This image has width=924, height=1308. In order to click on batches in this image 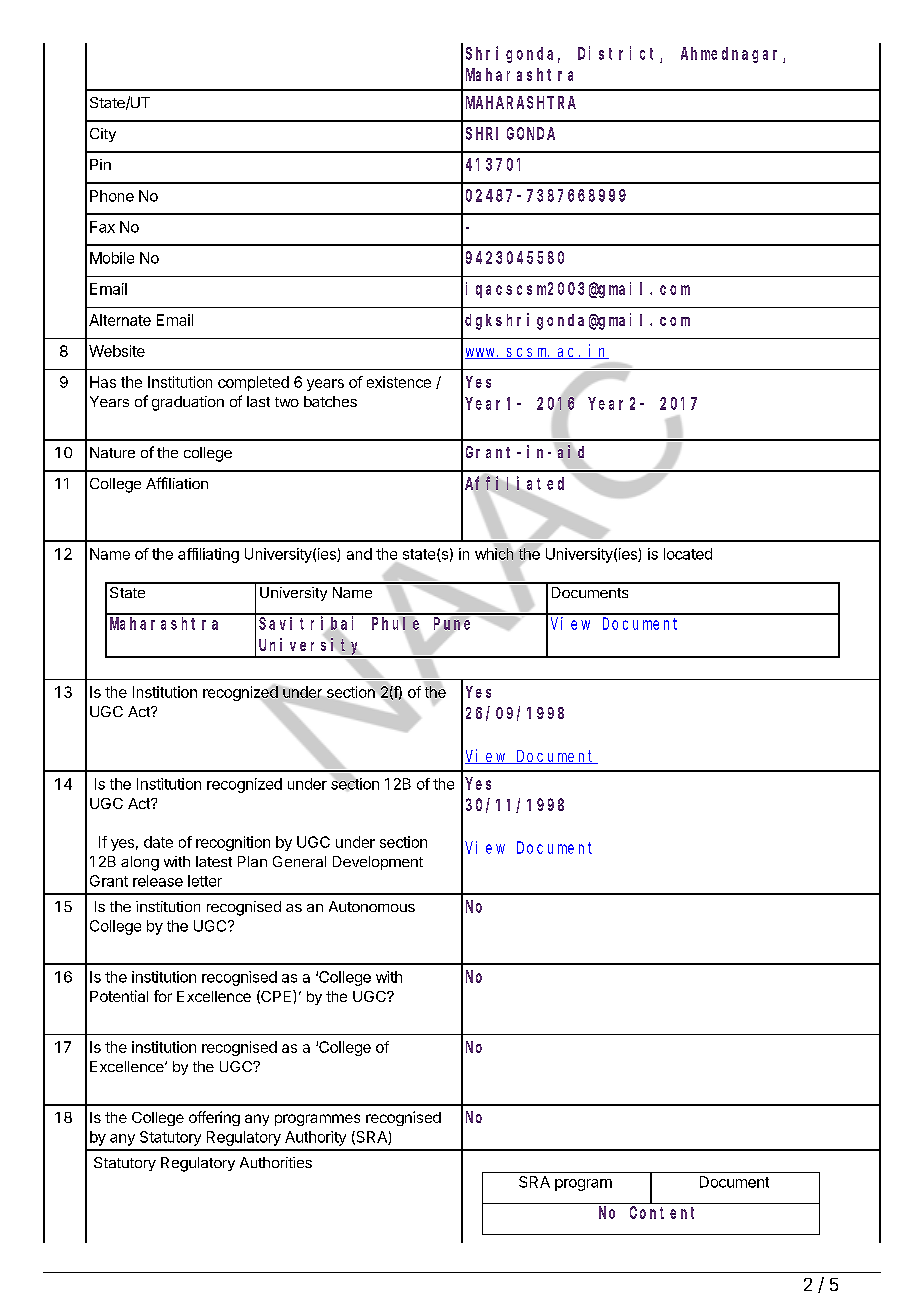, I will do `click(330, 401)`.
